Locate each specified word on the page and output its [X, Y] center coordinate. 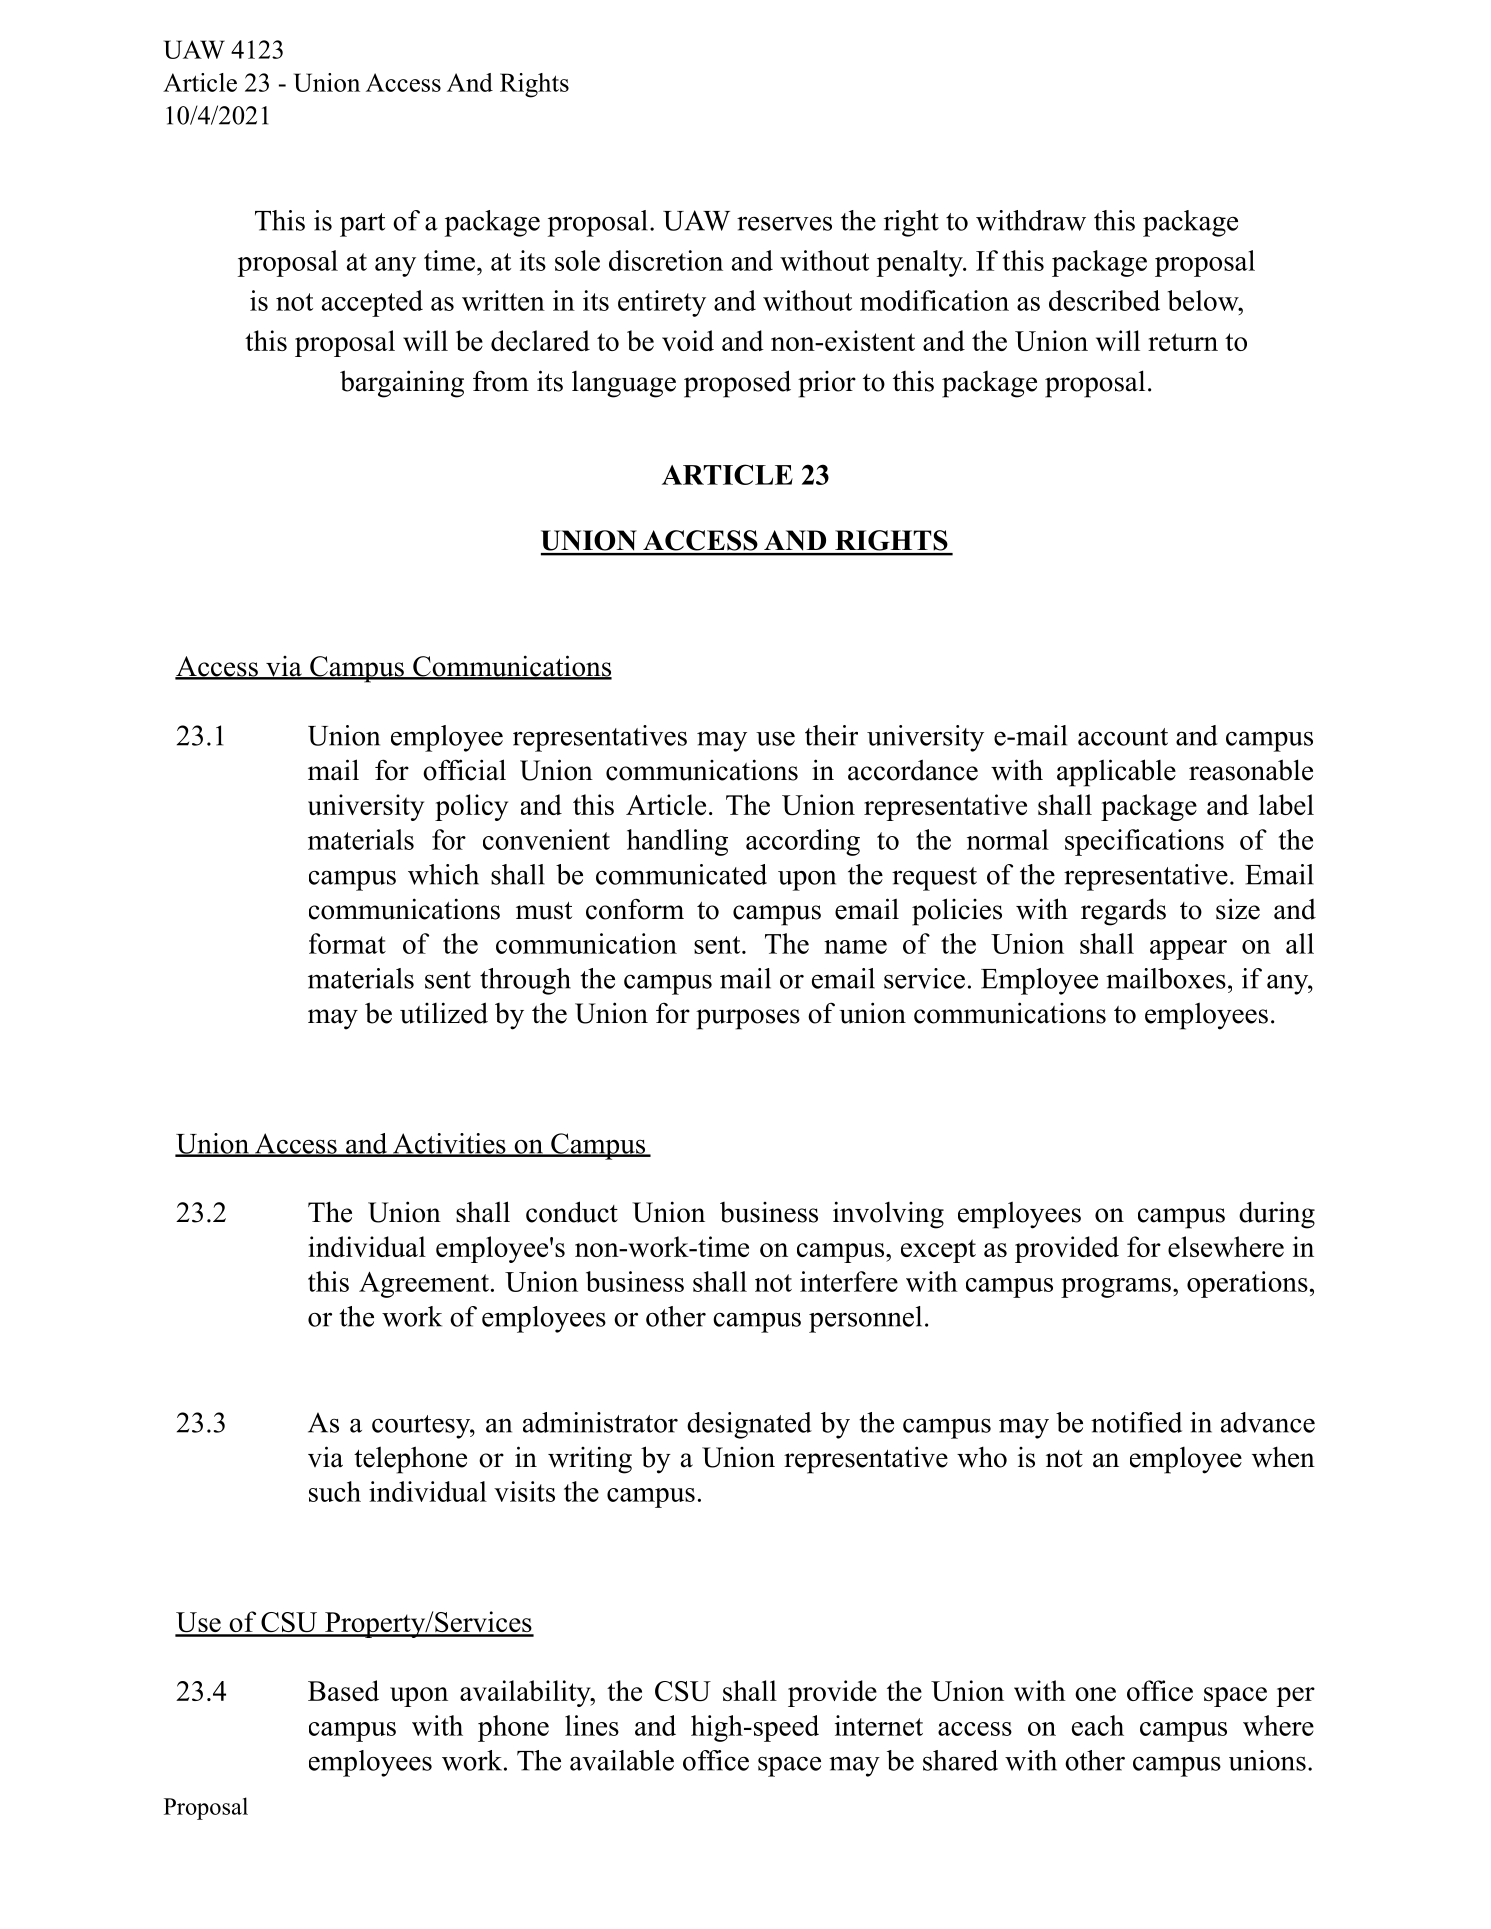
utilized [444, 1013]
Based [343, 1690]
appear [1188, 950]
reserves [784, 223]
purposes [748, 1019]
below [1204, 300]
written [503, 300]
